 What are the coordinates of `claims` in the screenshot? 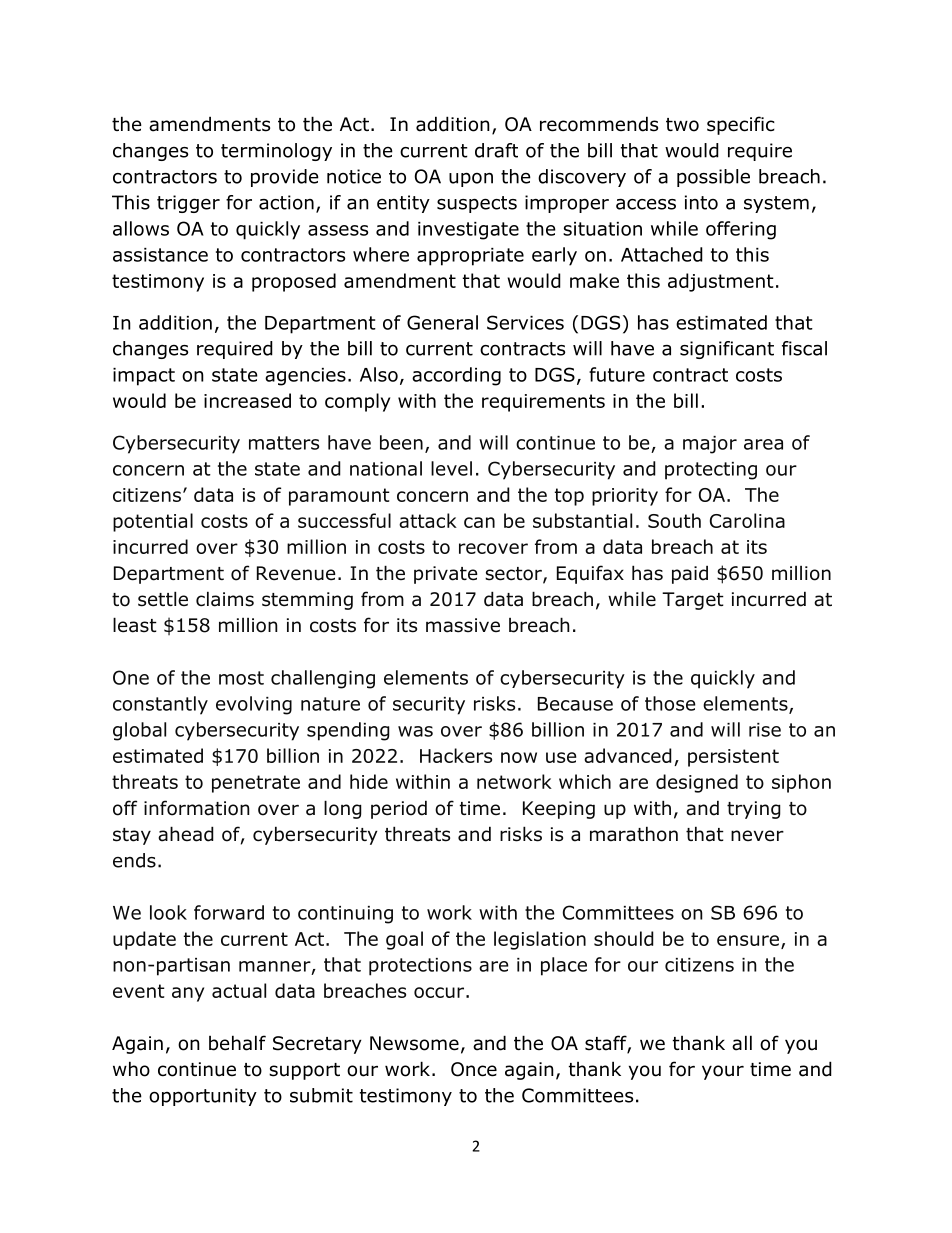 It's located at (225, 599).
